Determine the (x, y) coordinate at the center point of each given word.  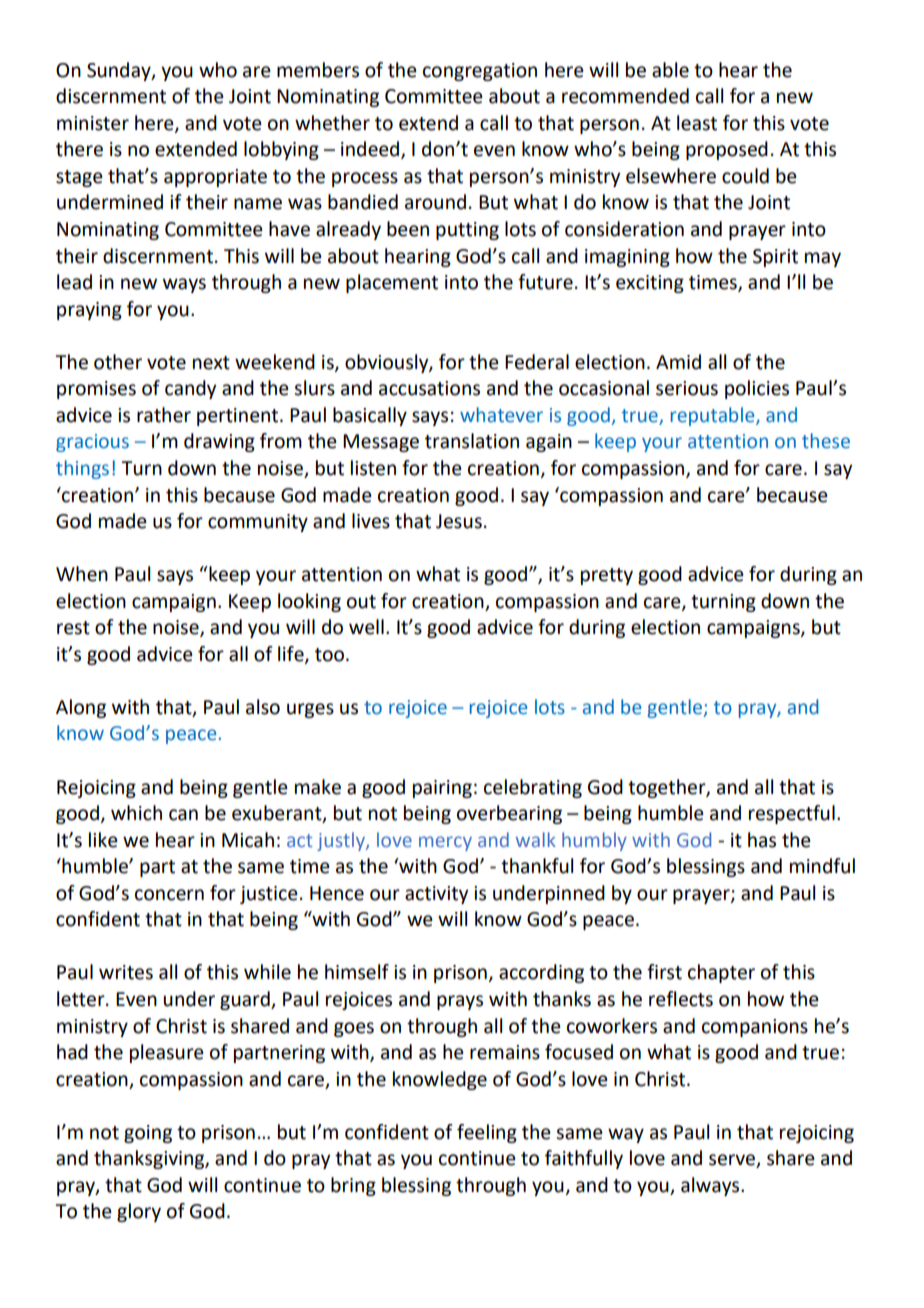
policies (757, 389)
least (697, 123)
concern (169, 895)
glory (139, 1212)
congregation (480, 72)
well (366, 627)
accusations (429, 388)
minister (93, 123)
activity (436, 895)
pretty (607, 576)
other (118, 362)
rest (73, 628)
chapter (721, 973)
